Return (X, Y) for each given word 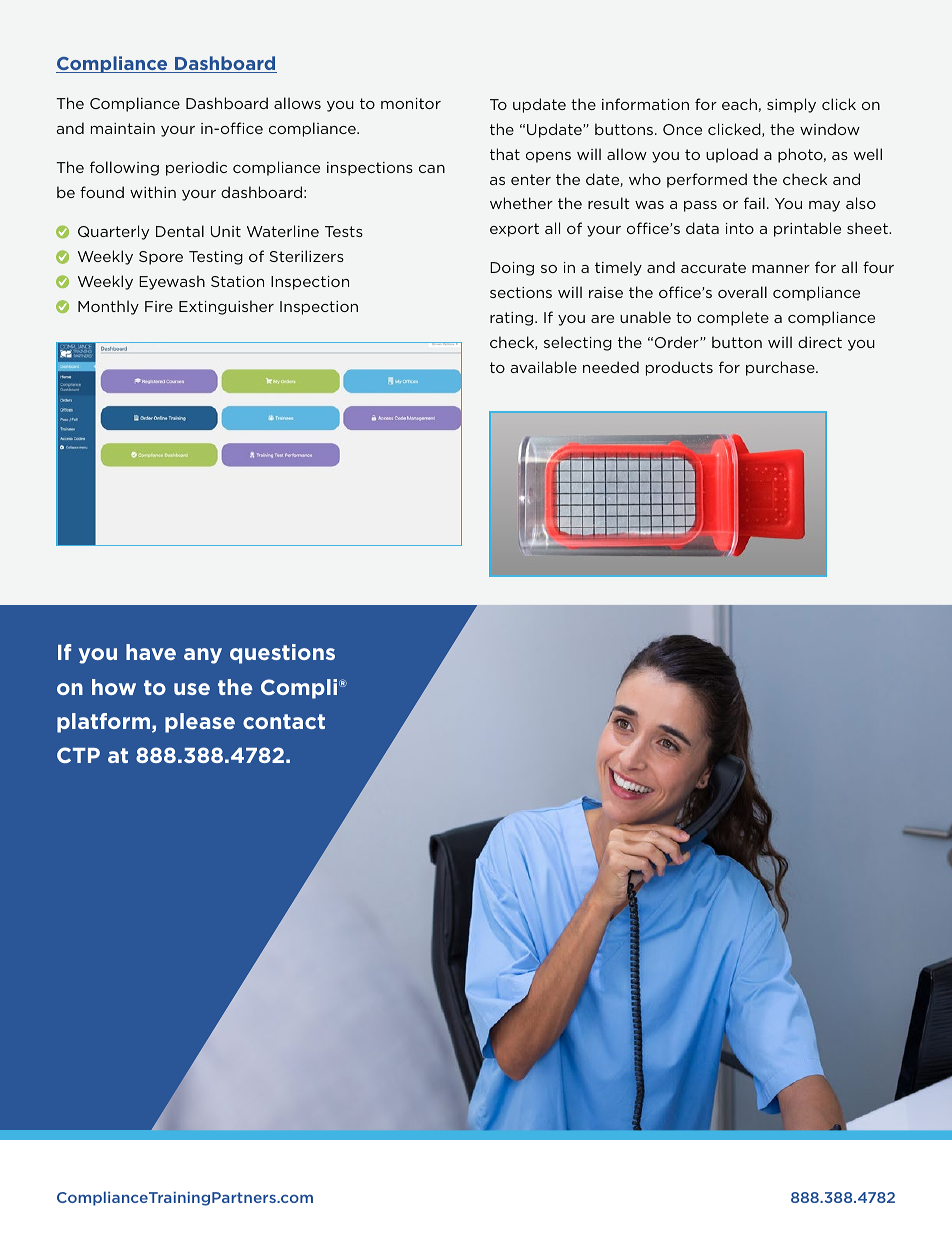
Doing (512, 269)
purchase (781, 368)
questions (282, 654)
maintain (123, 128)
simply (791, 105)
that (505, 154)
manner (781, 269)
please (200, 723)
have (151, 652)
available (543, 367)
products (679, 368)
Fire (159, 306)
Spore (161, 258)
